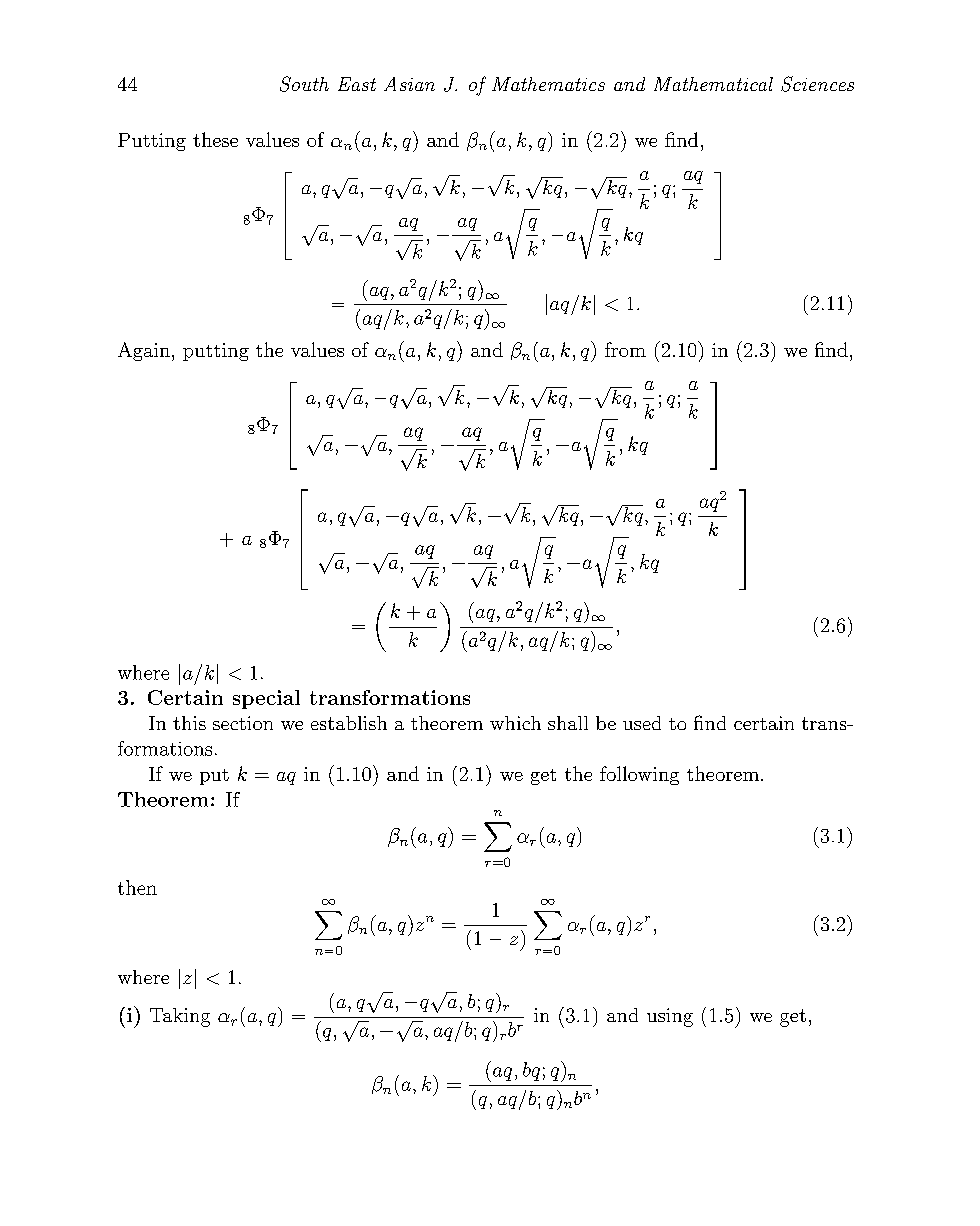 This screenshot has width=980, height=1226. Describe the element at coordinates (568, 723) in the screenshot. I see `shall` at that location.
